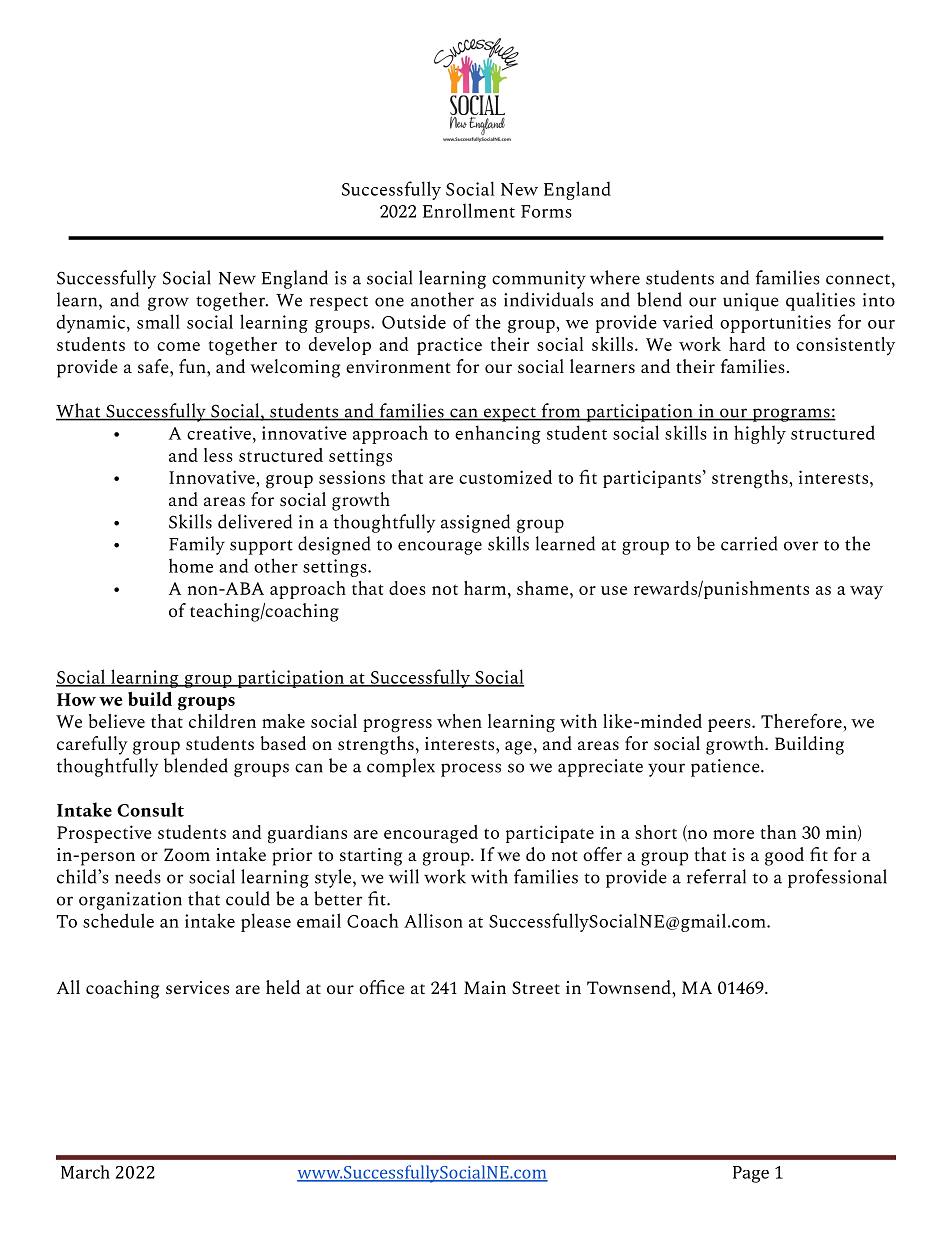  What do you see at coordinates (760, 434) in the screenshot?
I see `highly` at bounding box center [760, 434].
